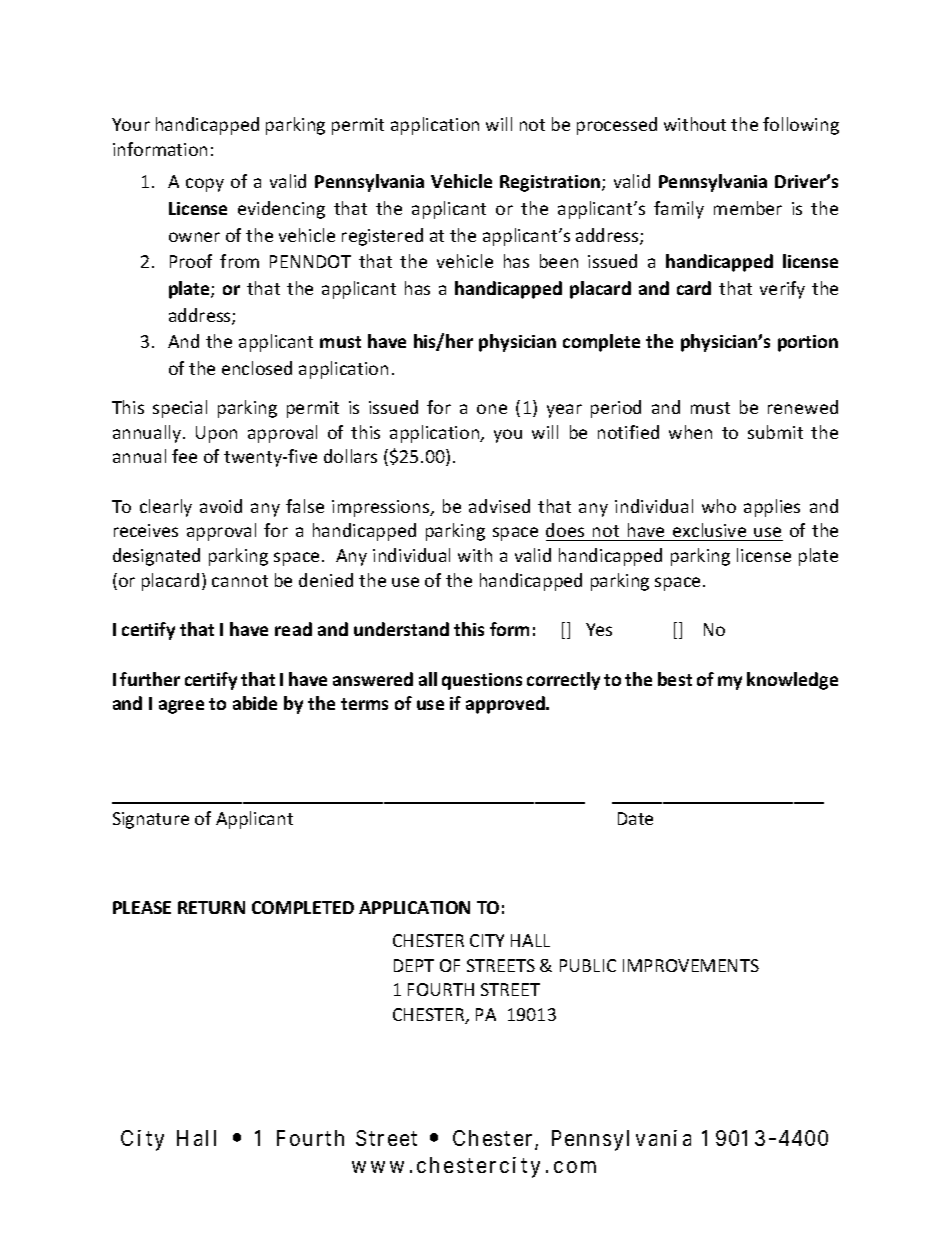 Image resolution: width=952 pixels, height=1233 pixels. Describe the element at coordinates (414, 965) in the screenshot. I see `DEPT` at that location.
